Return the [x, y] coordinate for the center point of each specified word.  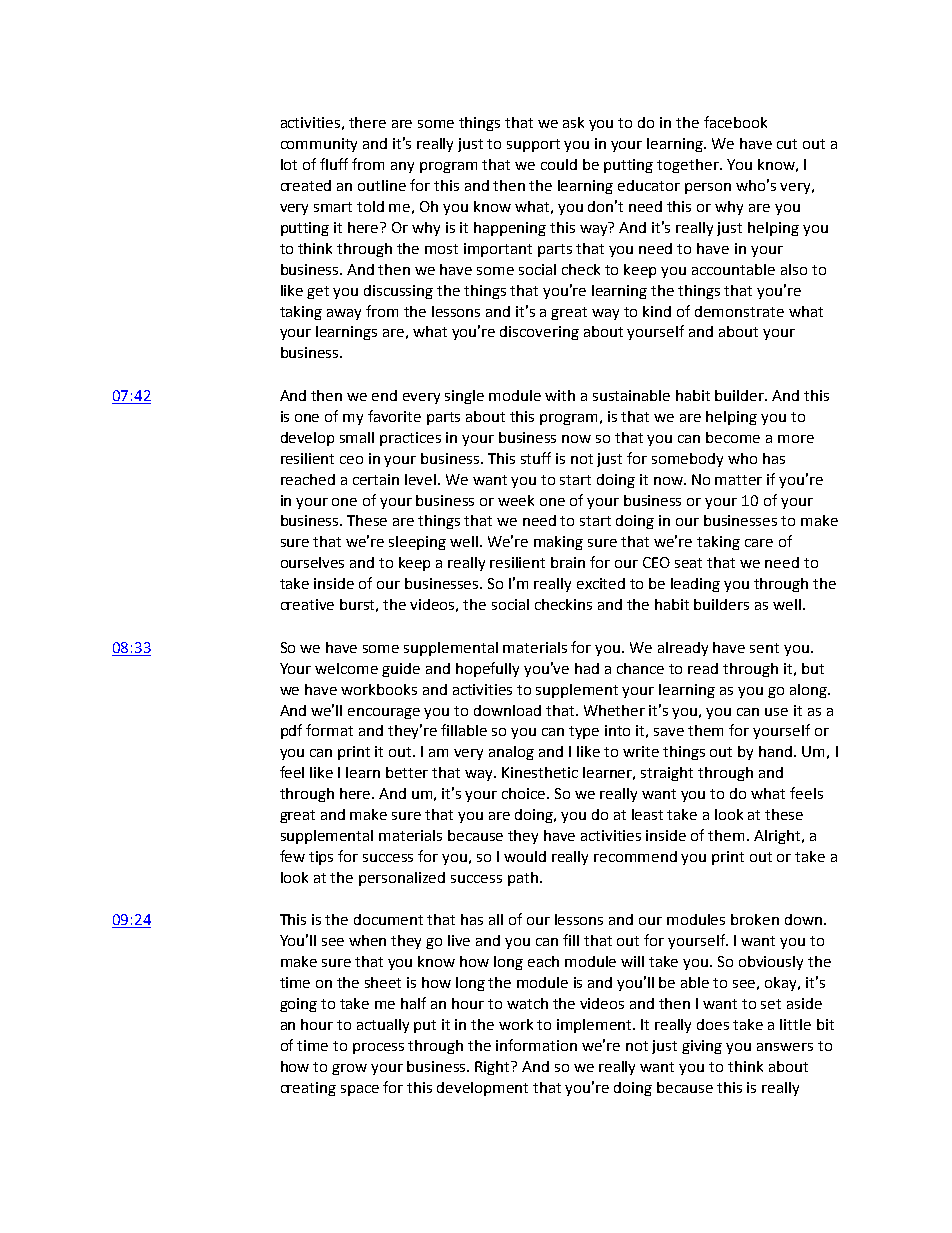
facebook [735, 122]
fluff [334, 164]
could [559, 164]
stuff [536, 458]
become [733, 437]
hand [777, 751]
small [357, 437]
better [407, 772]
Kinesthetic [540, 772]
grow [349, 1069]
